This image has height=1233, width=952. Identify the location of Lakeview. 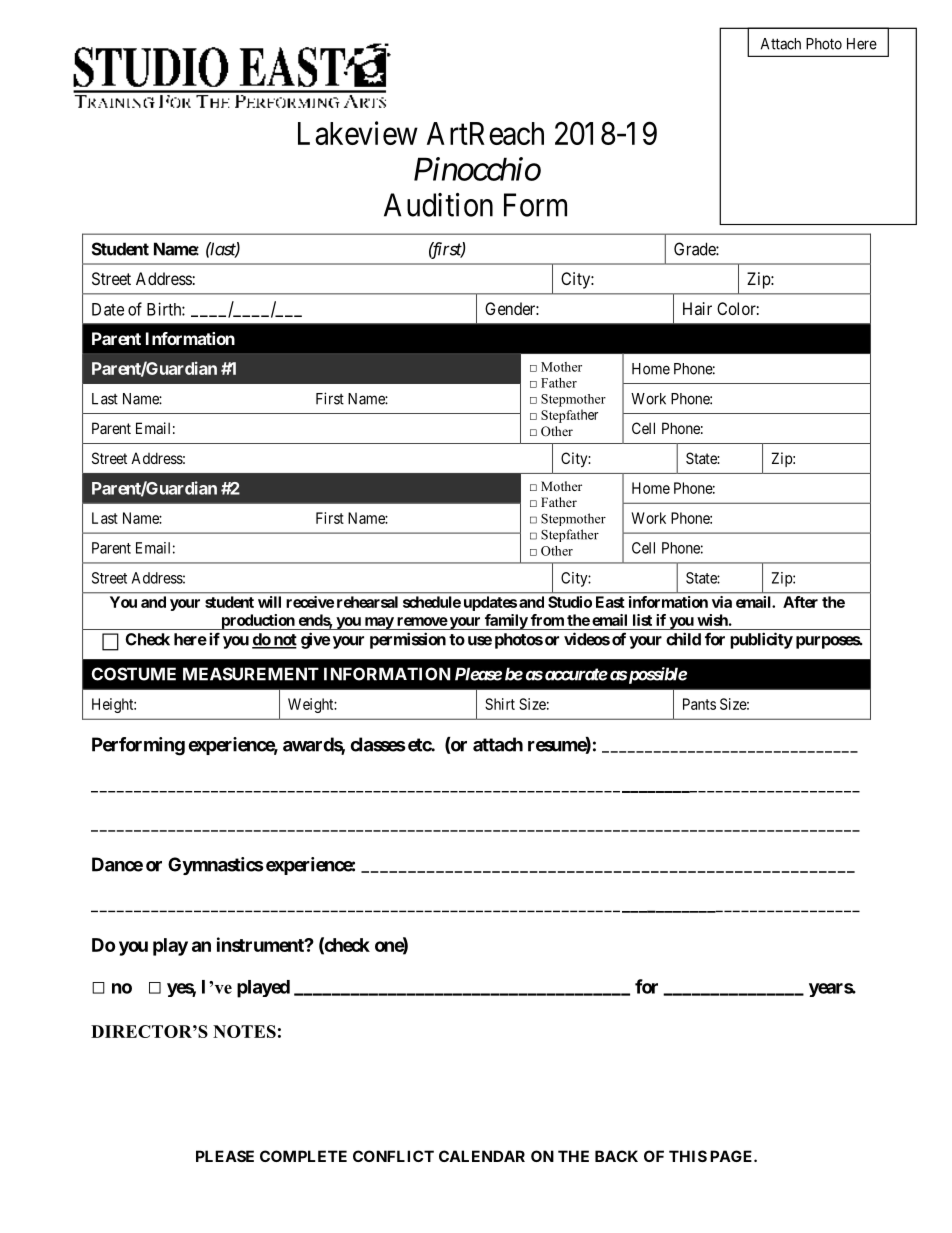
(358, 133).
